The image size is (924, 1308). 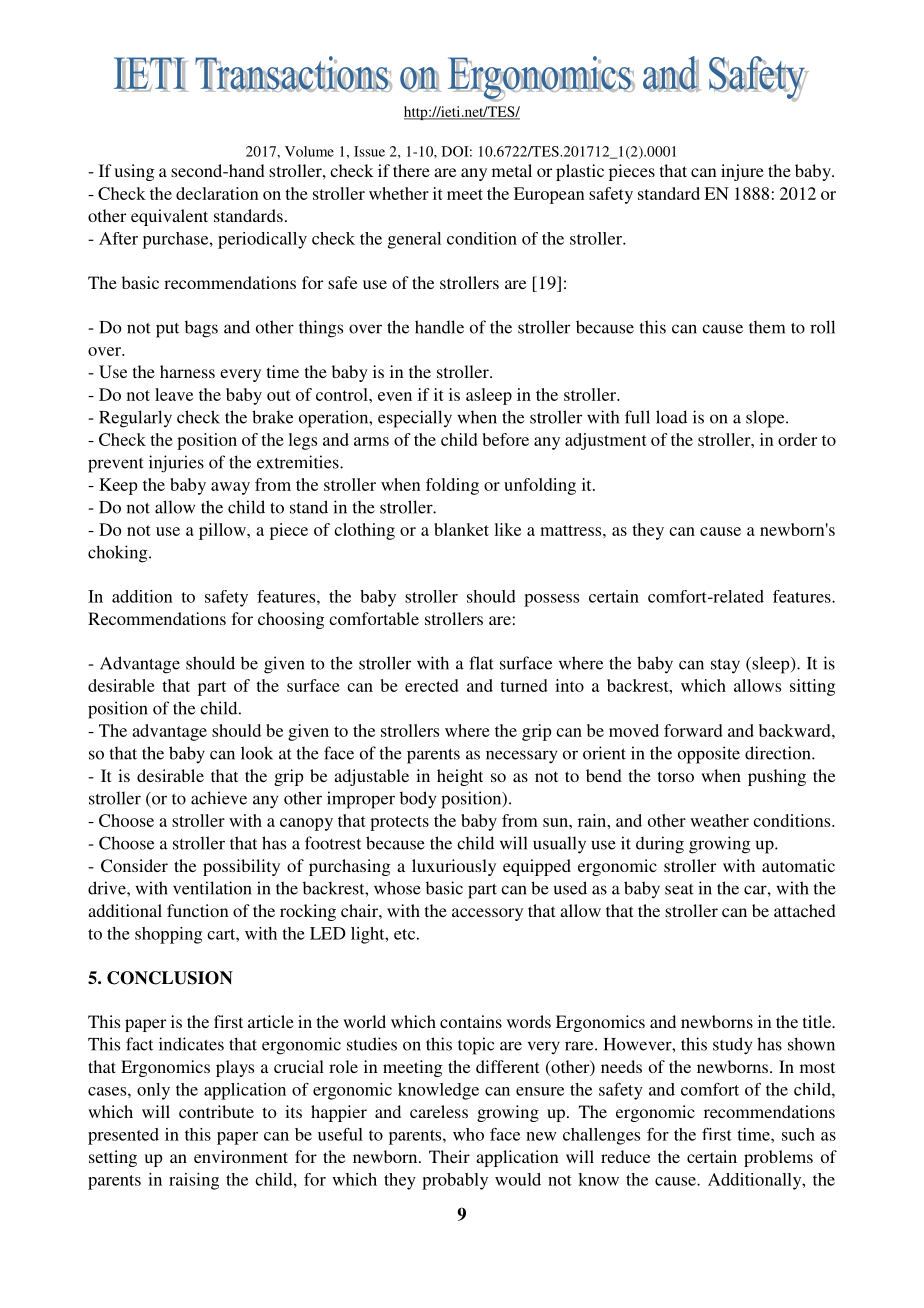 What do you see at coordinates (487, 914) in the image?
I see `accessory` at bounding box center [487, 914].
